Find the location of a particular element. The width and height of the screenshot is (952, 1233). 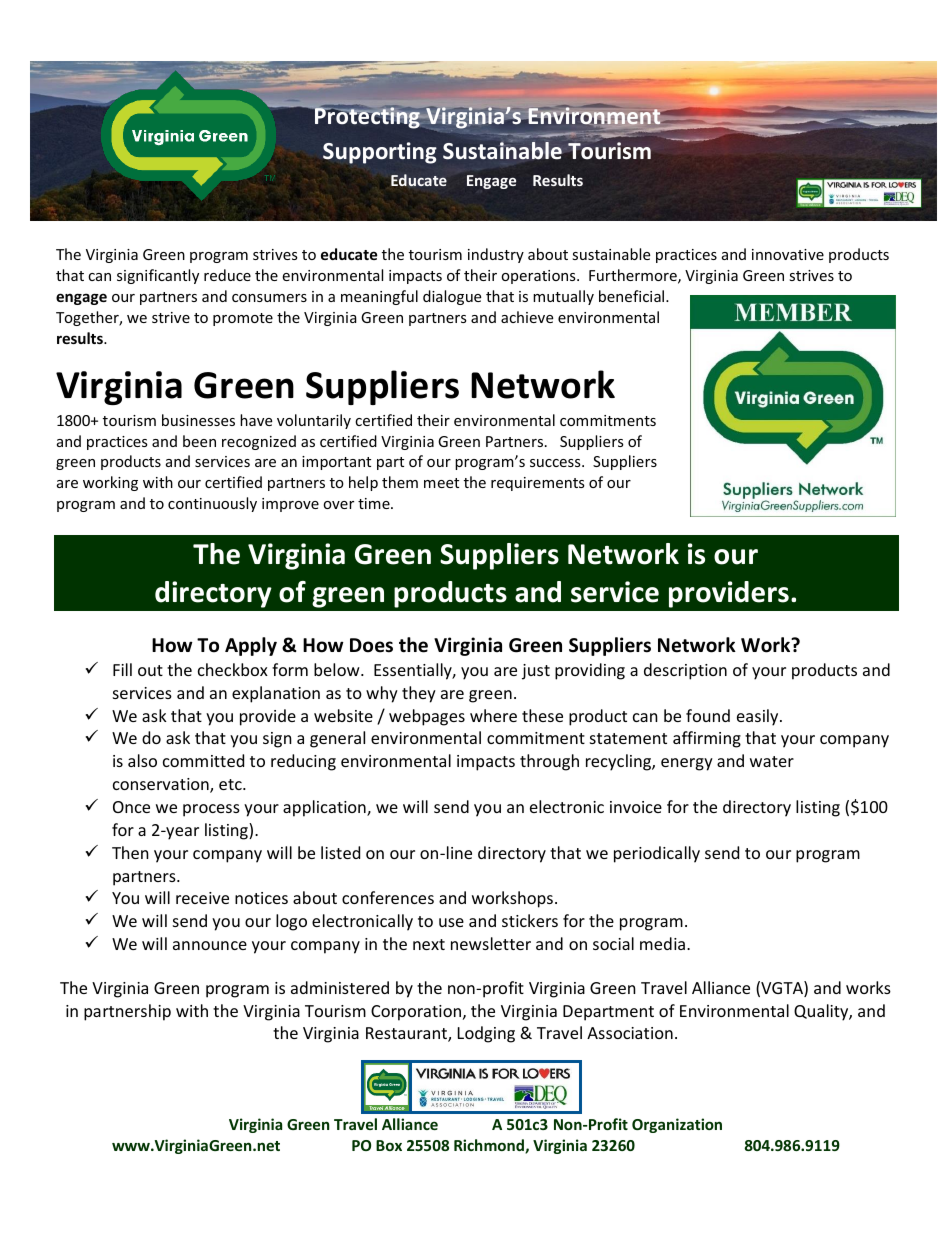

media is located at coordinates (662, 943).
